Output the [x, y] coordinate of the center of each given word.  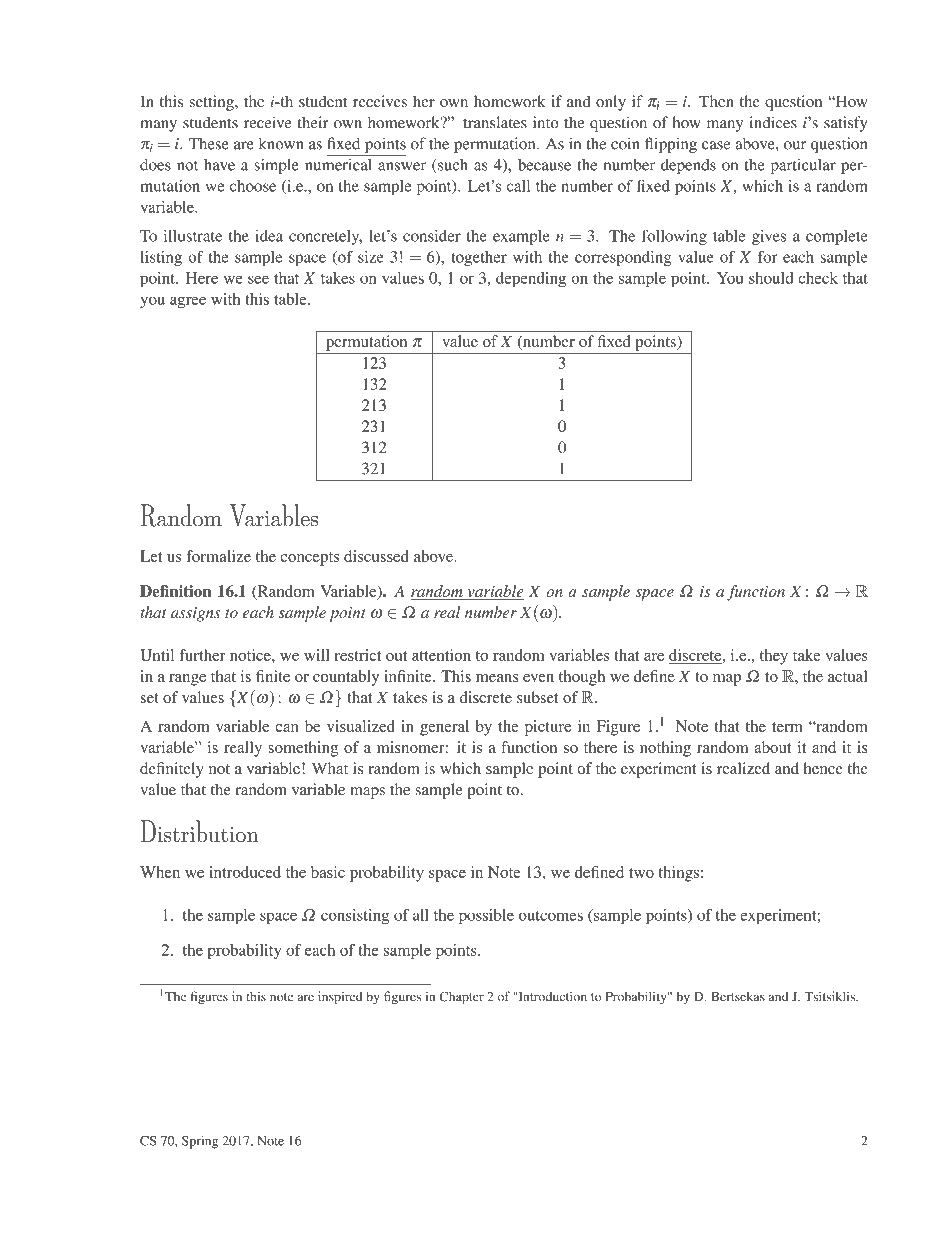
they [774, 657]
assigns [195, 614]
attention [441, 655]
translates [495, 122]
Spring [200, 1142]
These [209, 143]
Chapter [461, 997]
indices [773, 122]
